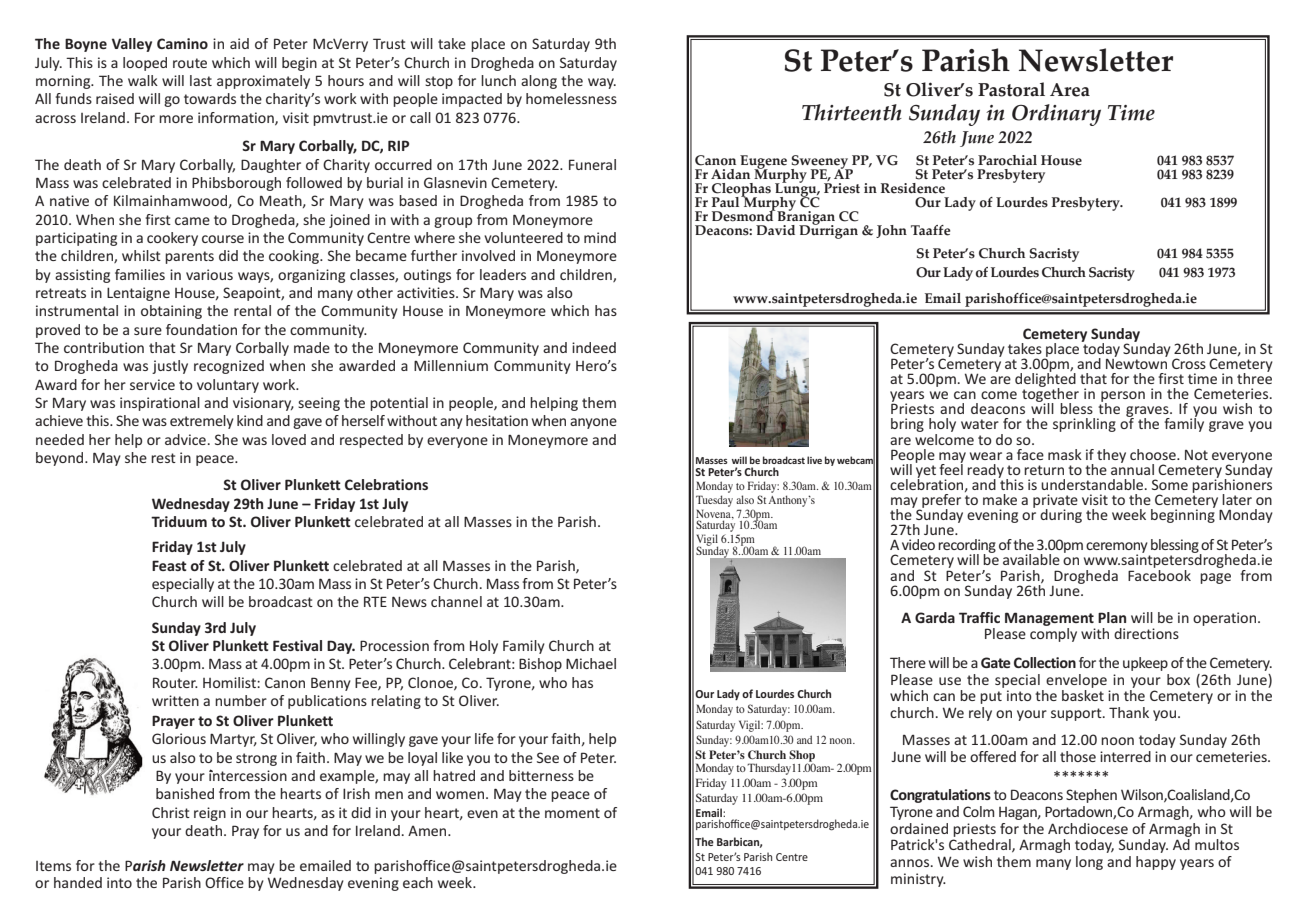 The image size is (1308, 924). I want to click on they, so click(1111, 456).
